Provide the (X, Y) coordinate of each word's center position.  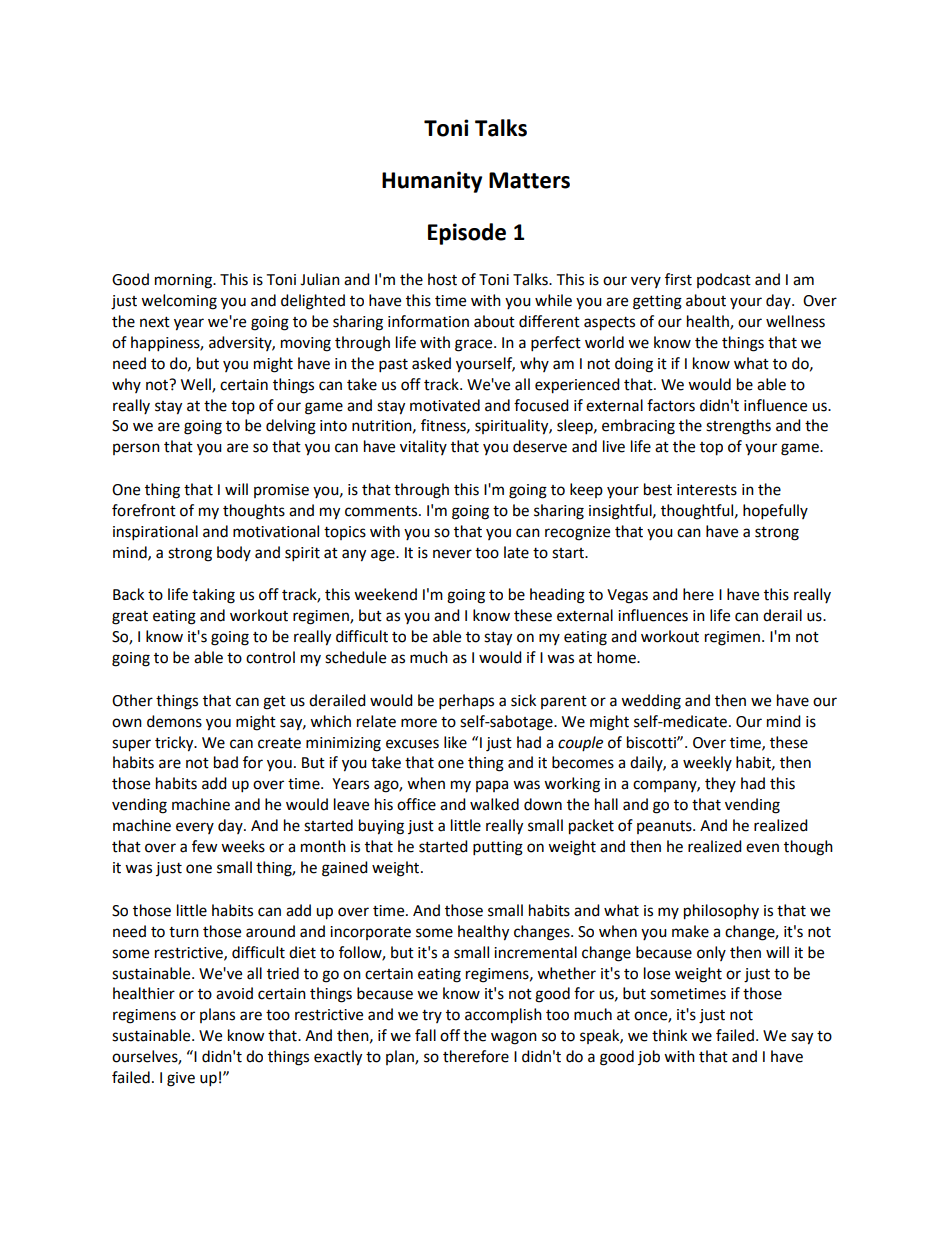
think (669, 1035)
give (181, 1079)
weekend (385, 594)
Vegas (627, 596)
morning (184, 281)
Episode (467, 234)
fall (425, 1035)
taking (213, 596)
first (678, 279)
